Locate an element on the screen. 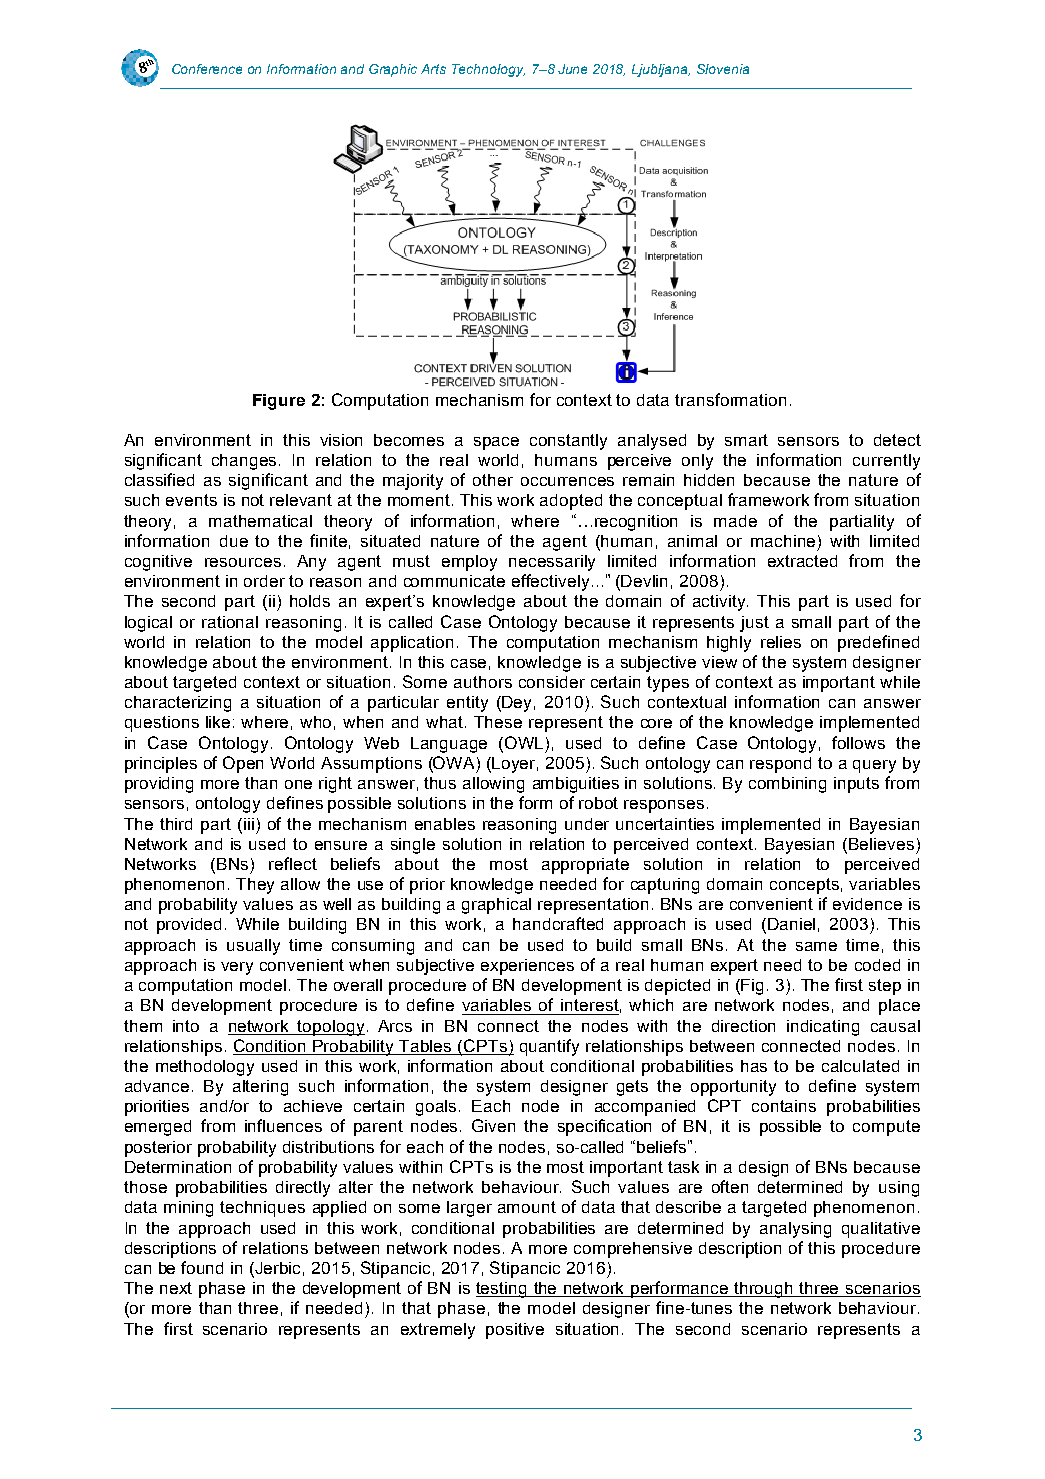 The image size is (1045, 1479). These is located at coordinates (498, 722).
